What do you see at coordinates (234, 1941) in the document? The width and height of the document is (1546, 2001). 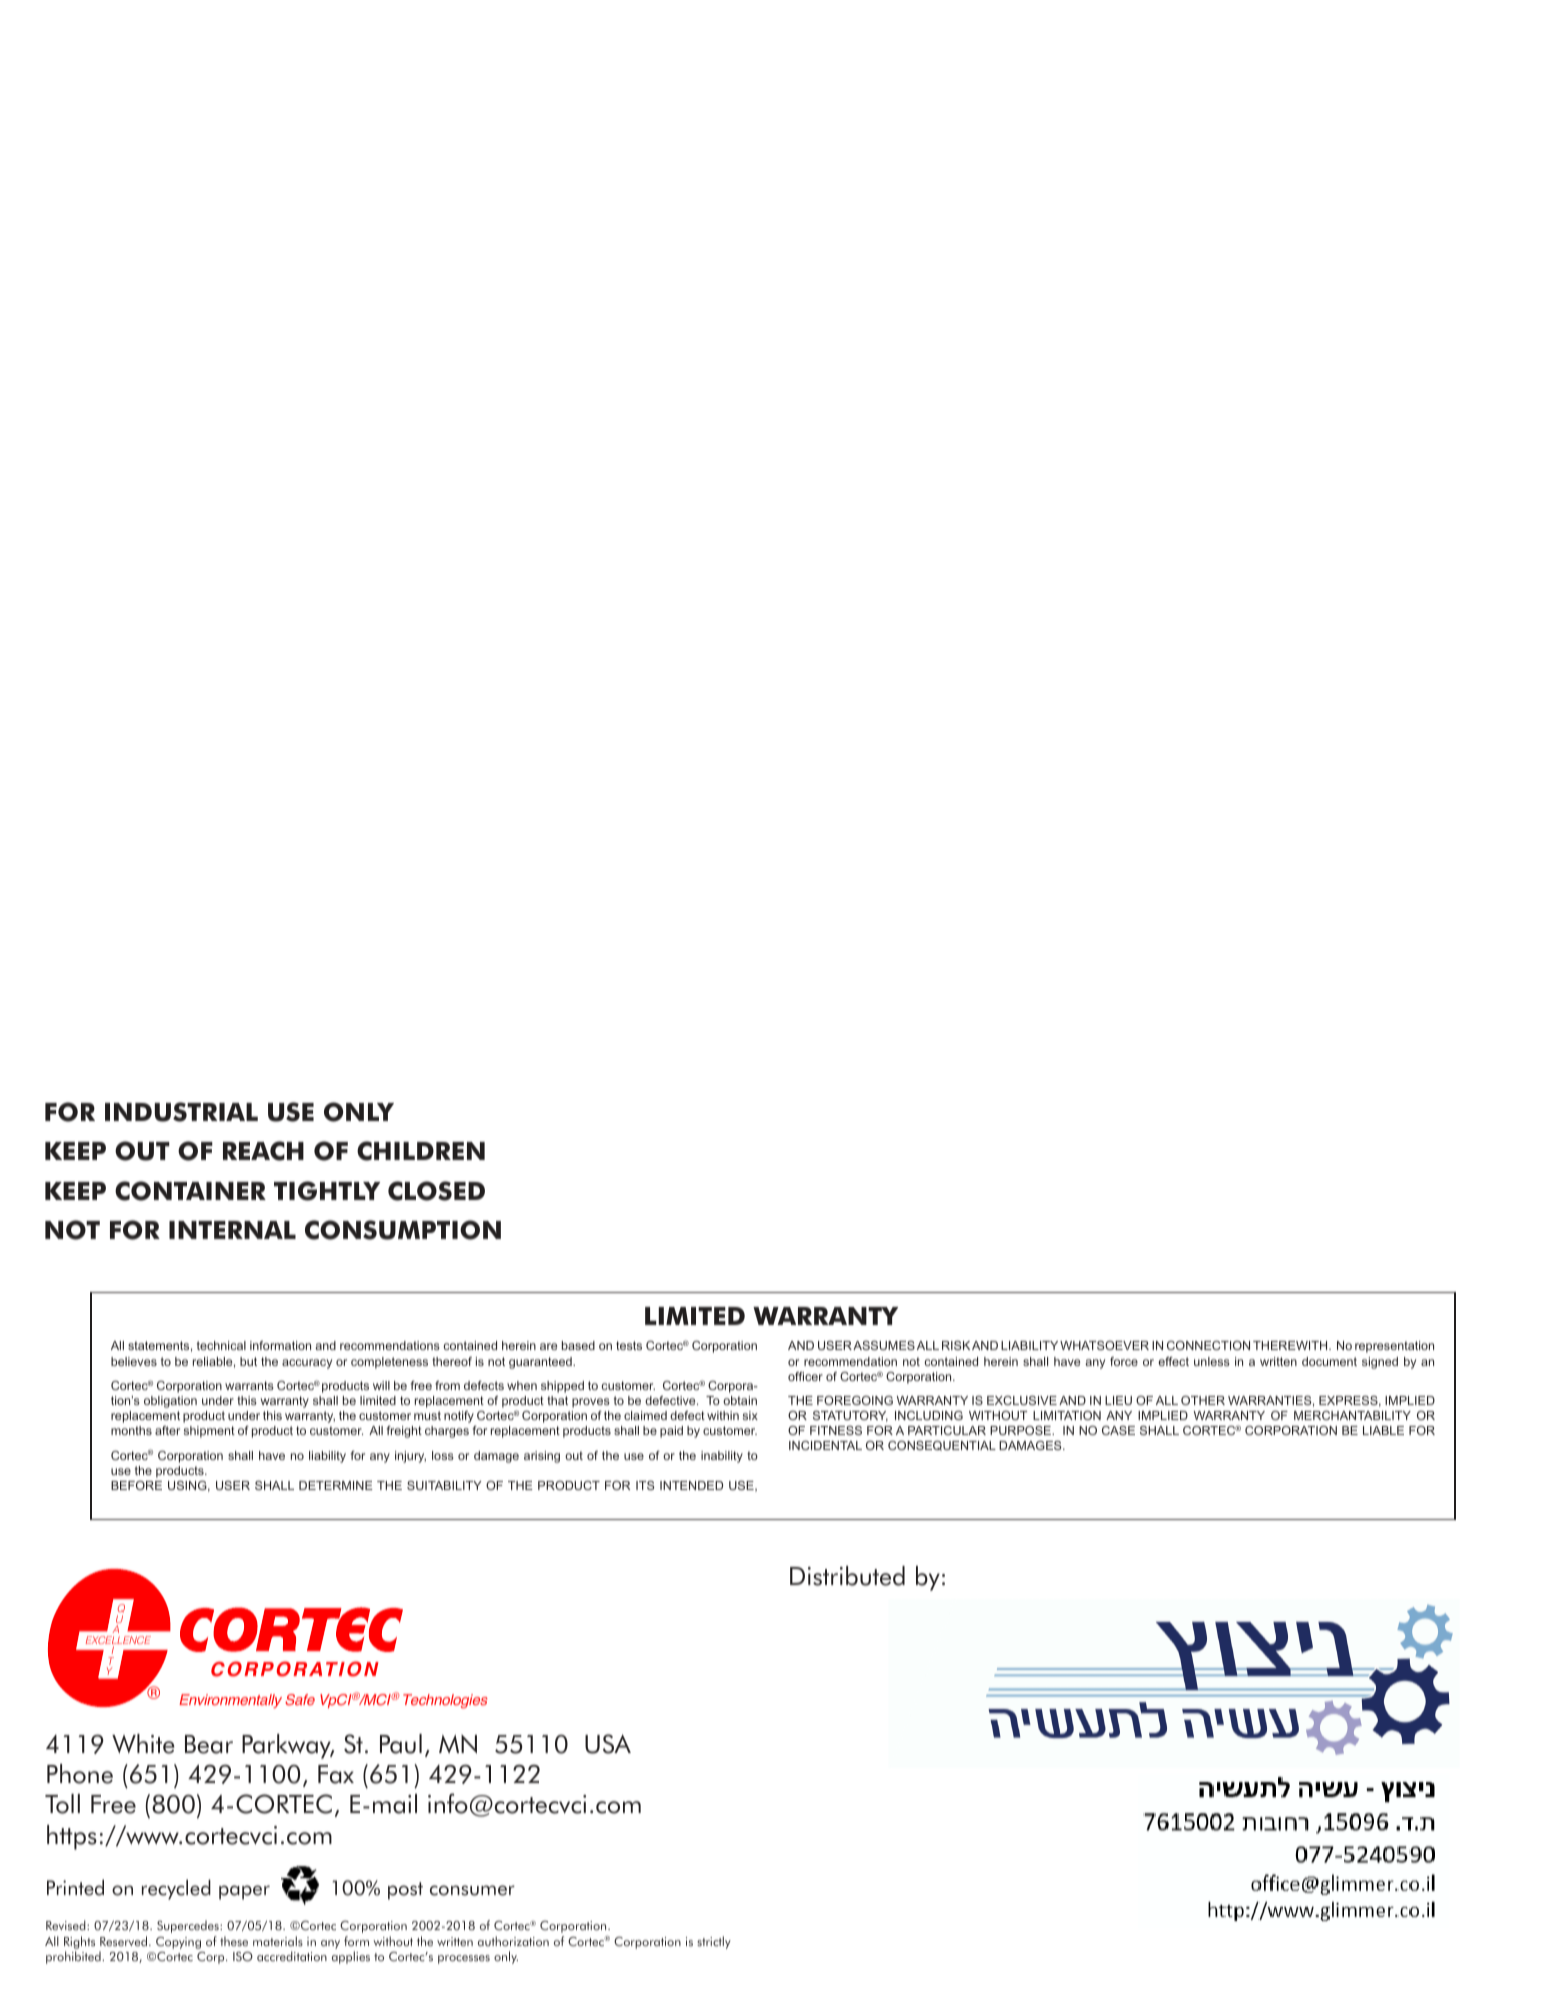 I see `these` at bounding box center [234, 1941].
